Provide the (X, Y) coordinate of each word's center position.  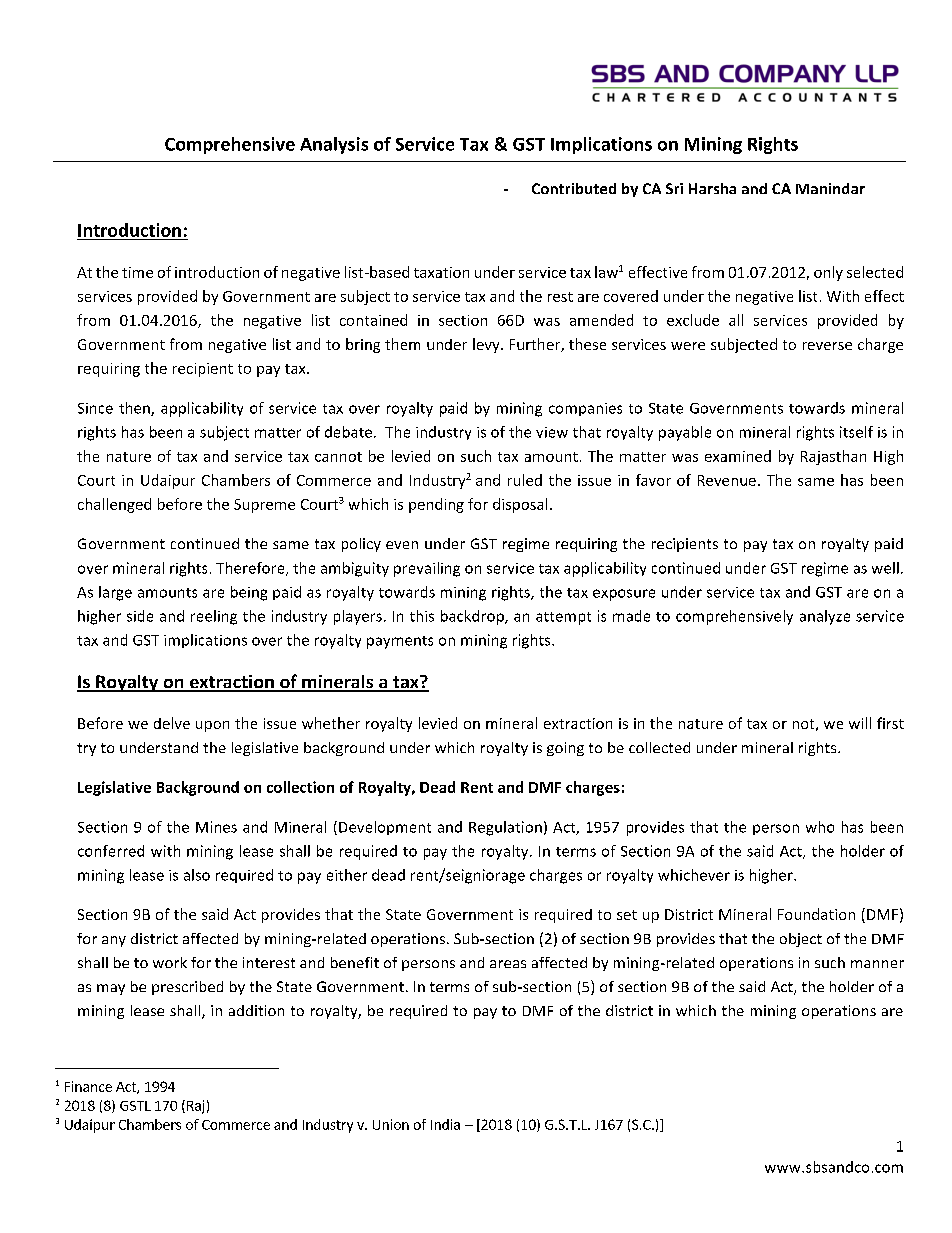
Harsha (712, 188)
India (445, 1124)
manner (877, 964)
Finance (88, 1086)
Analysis (334, 145)
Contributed (574, 188)
